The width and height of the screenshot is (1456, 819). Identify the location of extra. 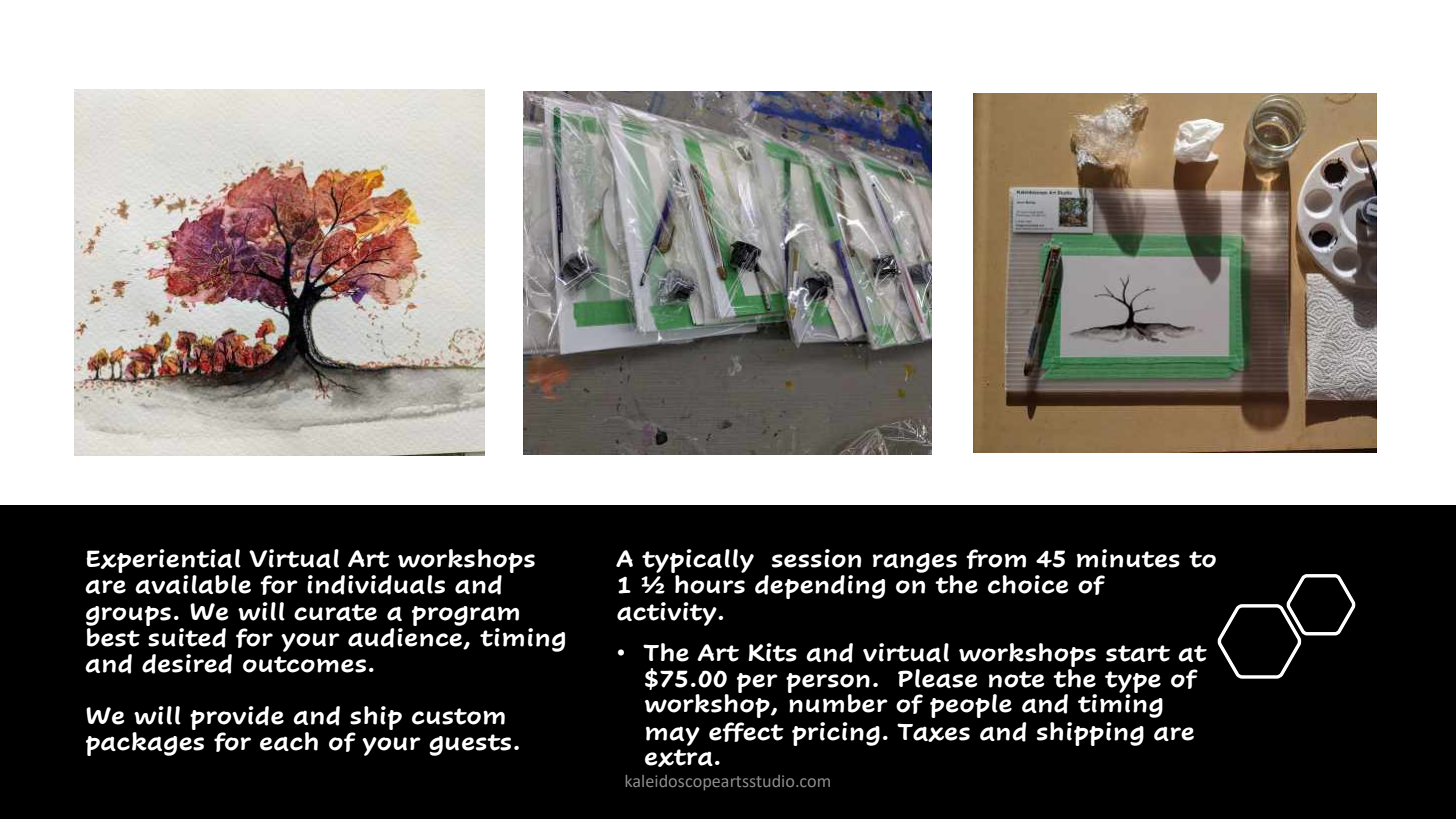
(679, 758).
